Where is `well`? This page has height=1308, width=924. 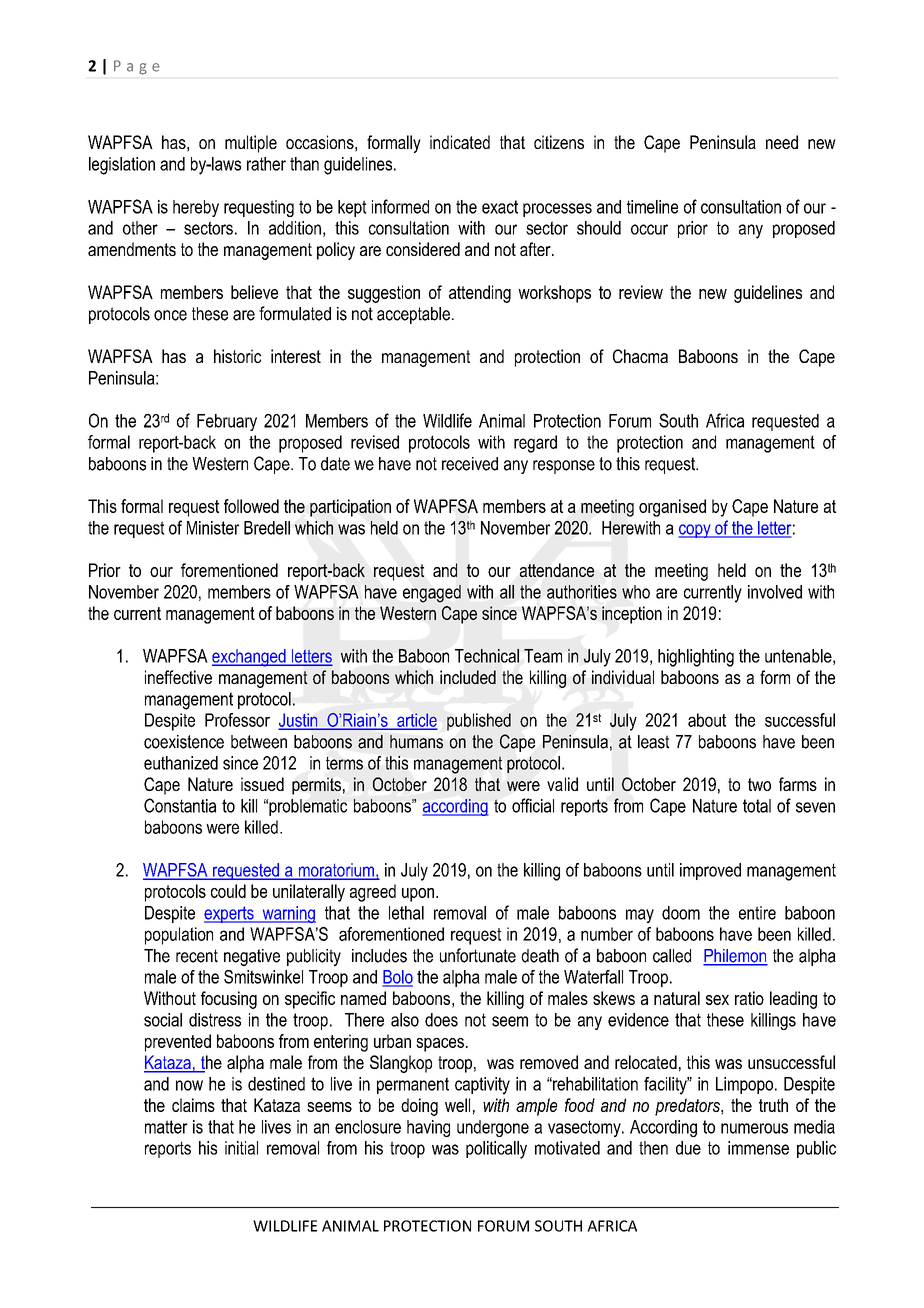 well is located at coordinates (457, 1105).
